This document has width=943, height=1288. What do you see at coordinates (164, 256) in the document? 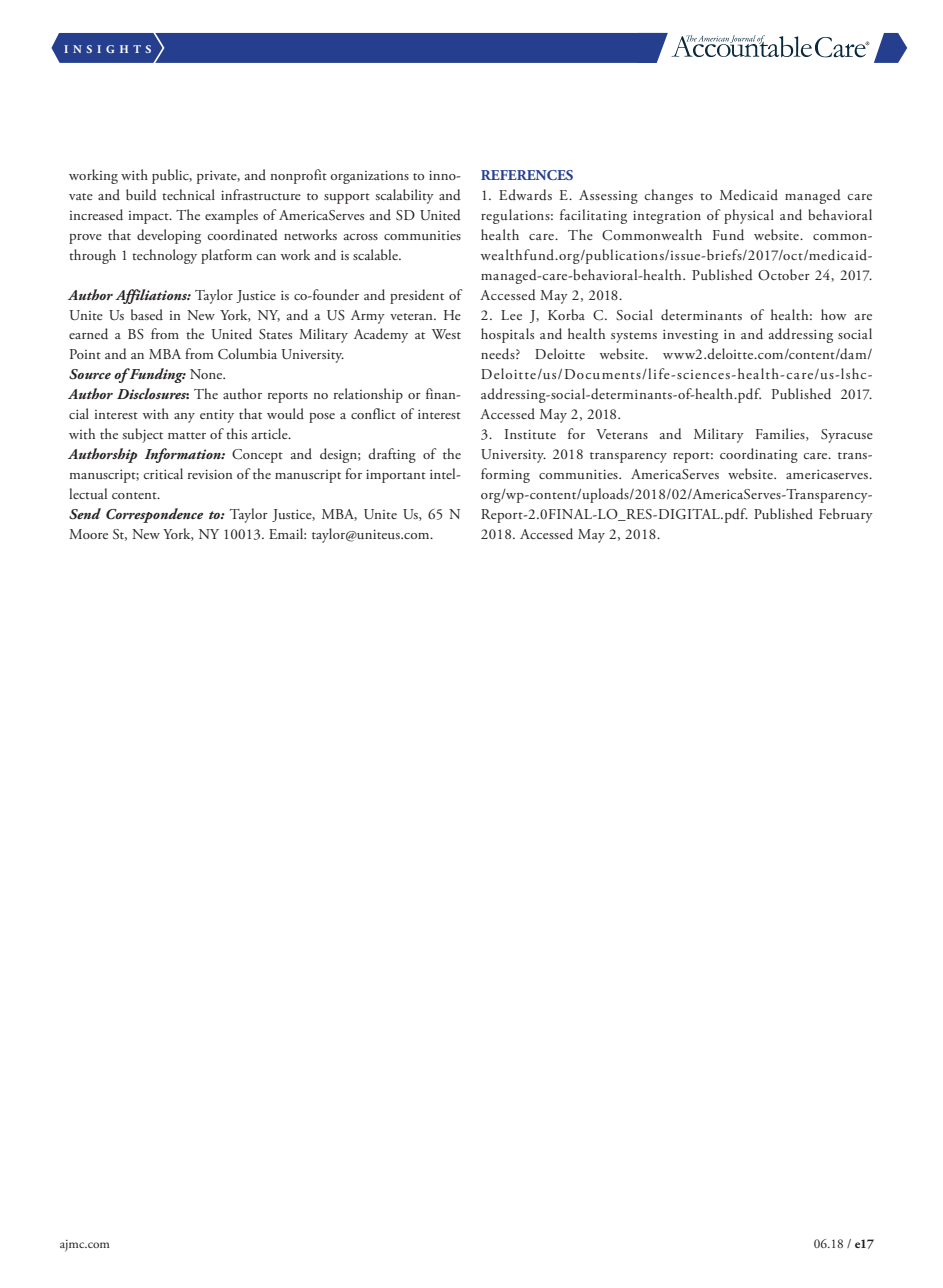
I see `technology` at bounding box center [164, 256].
